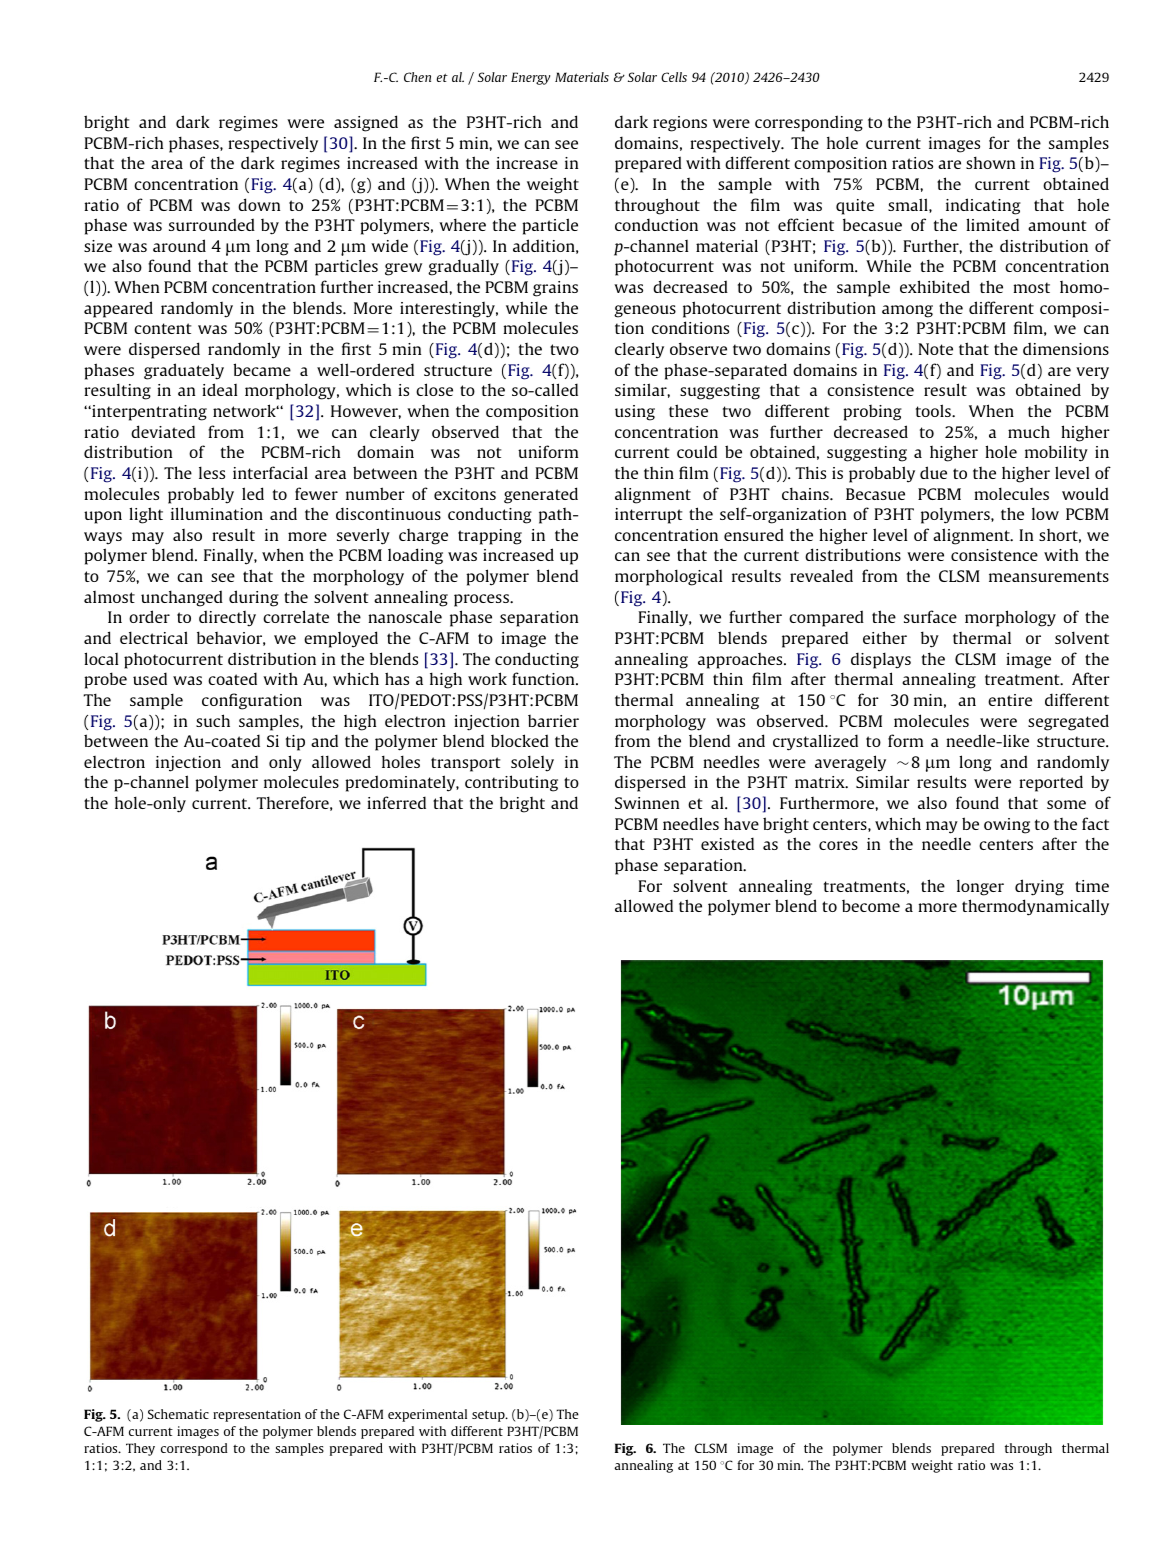 Image resolution: width=1174 pixels, height=1566 pixels. I want to click on down, so click(259, 204).
